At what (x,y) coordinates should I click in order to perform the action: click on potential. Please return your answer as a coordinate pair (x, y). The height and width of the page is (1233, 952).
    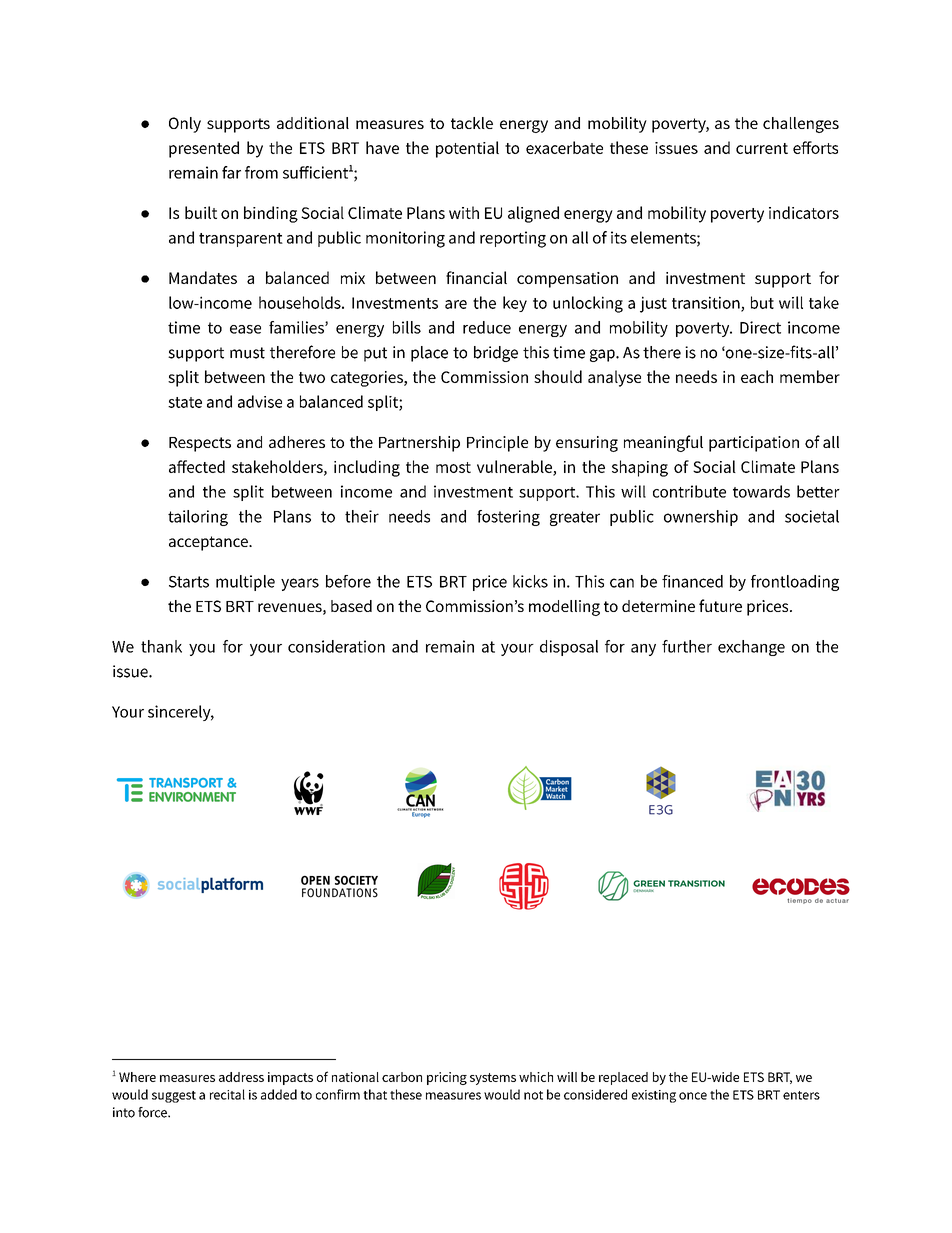
    Looking at the image, I should click on (467, 149).
